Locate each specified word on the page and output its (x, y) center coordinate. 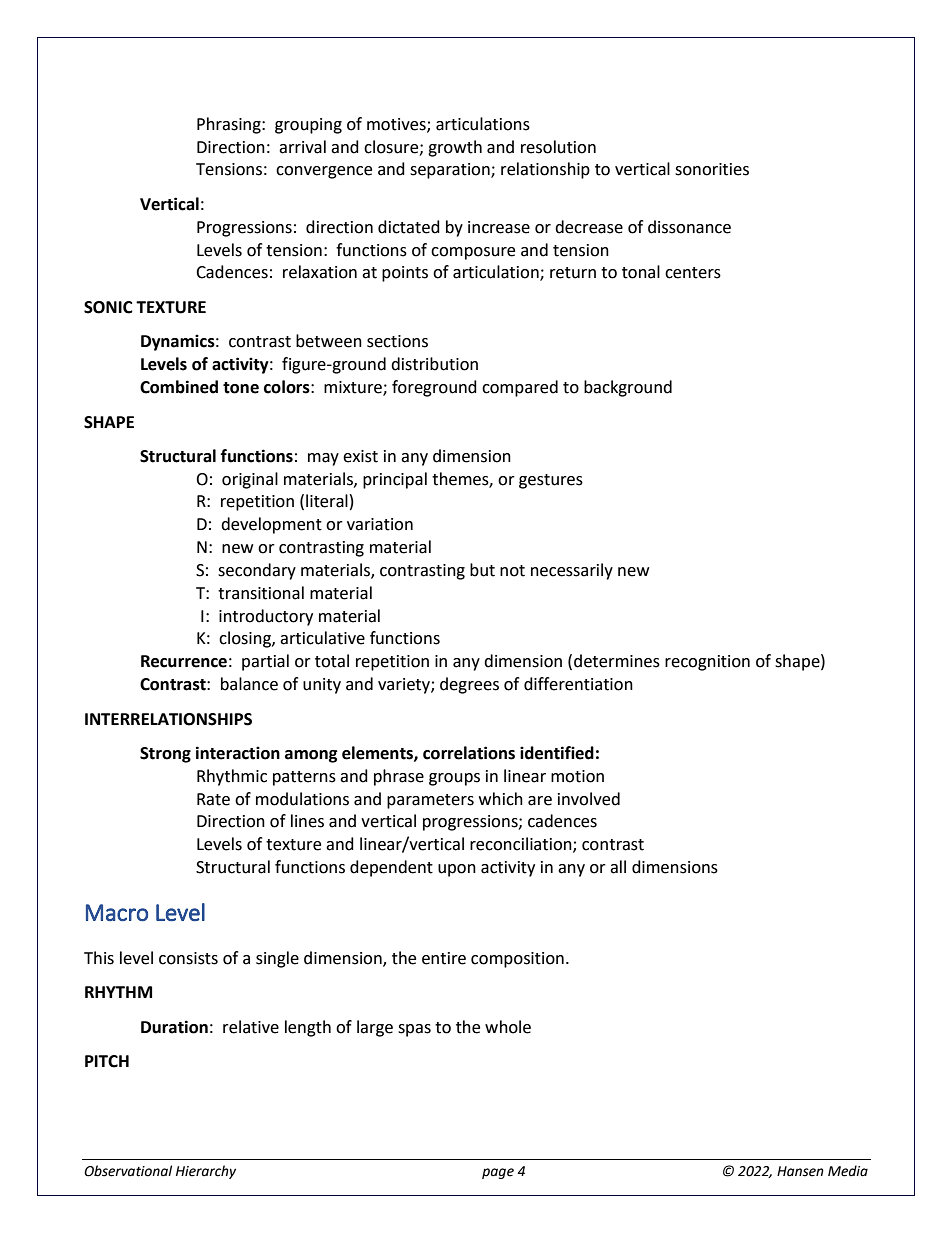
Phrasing (230, 125)
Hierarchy (206, 1172)
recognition (707, 663)
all (618, 867)
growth (455, 148)
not (512, 571)
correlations (469, 753)
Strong (165, 755)
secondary (257, 571)
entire (444, 958)
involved (589, 799)
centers (693, 273)
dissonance (689, 227)
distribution (434, 364)
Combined (179, 387)
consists (188, 958)
